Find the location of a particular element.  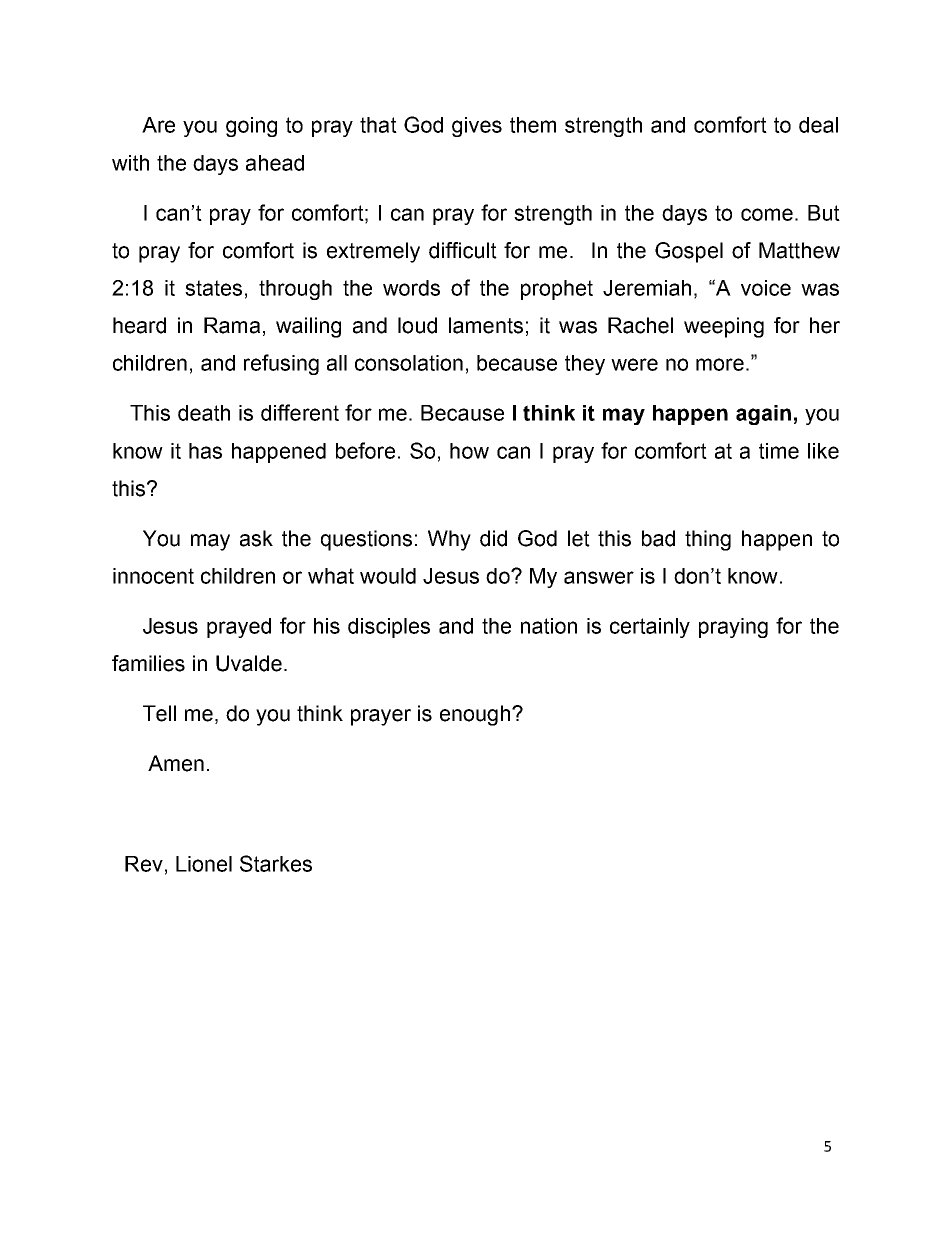

did is located at coordinates (493, 538).
